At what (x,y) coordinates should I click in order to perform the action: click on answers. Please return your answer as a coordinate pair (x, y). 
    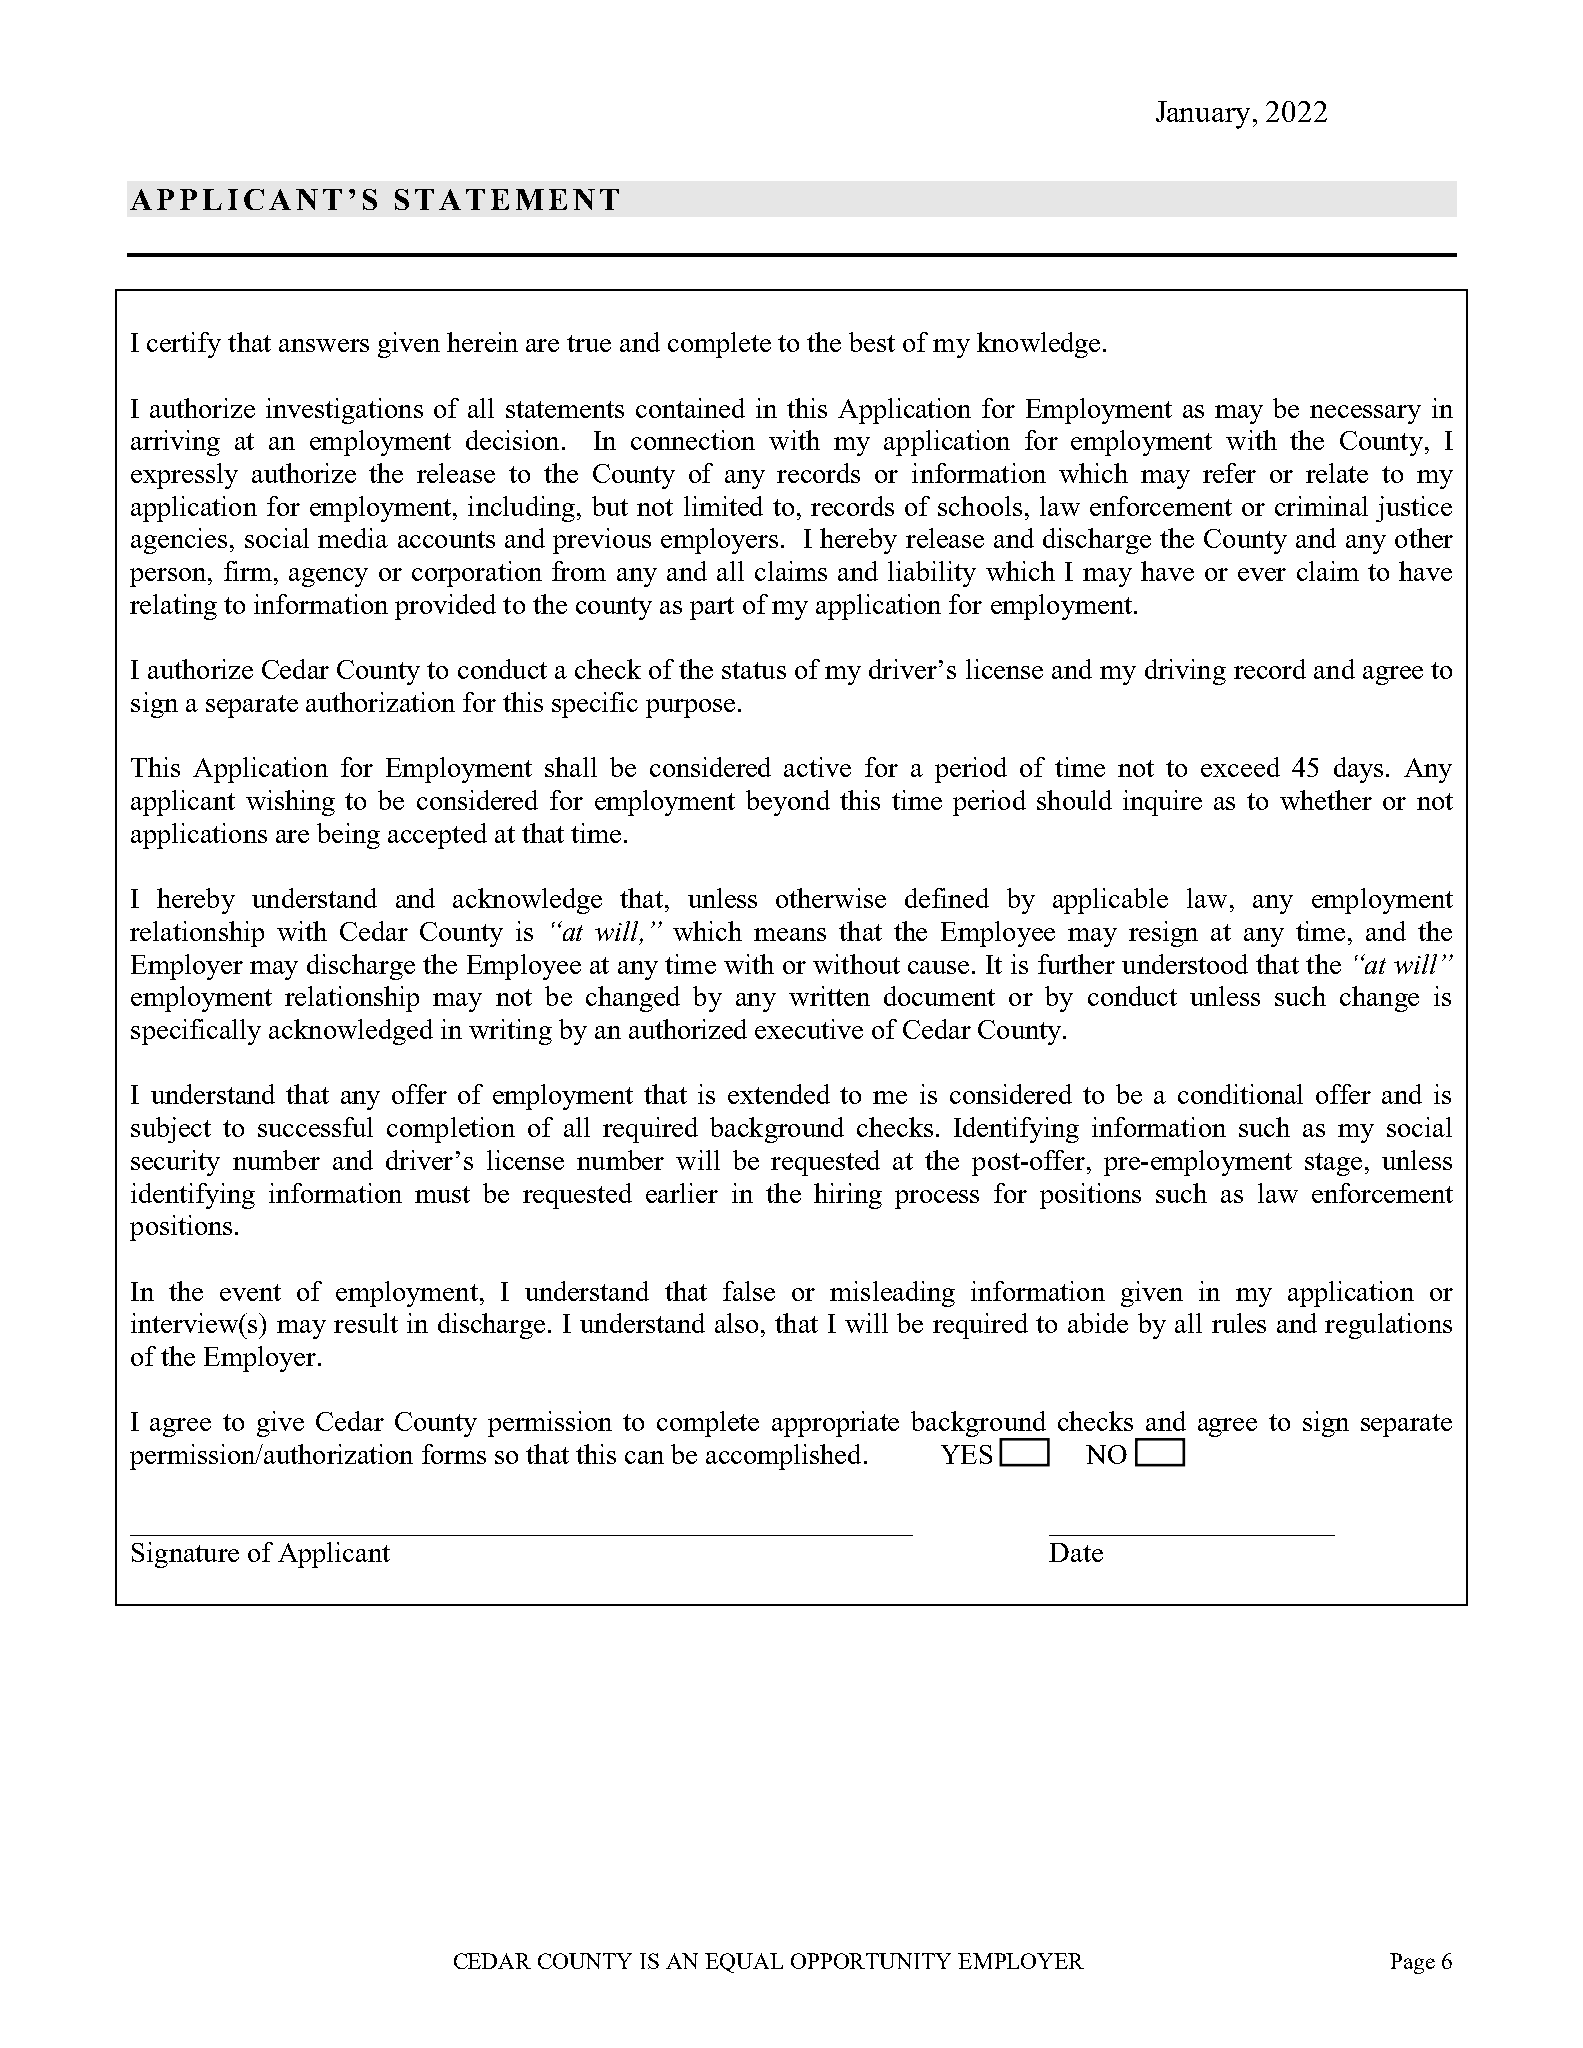
    Looking at the image, I should click on (324, 345).
